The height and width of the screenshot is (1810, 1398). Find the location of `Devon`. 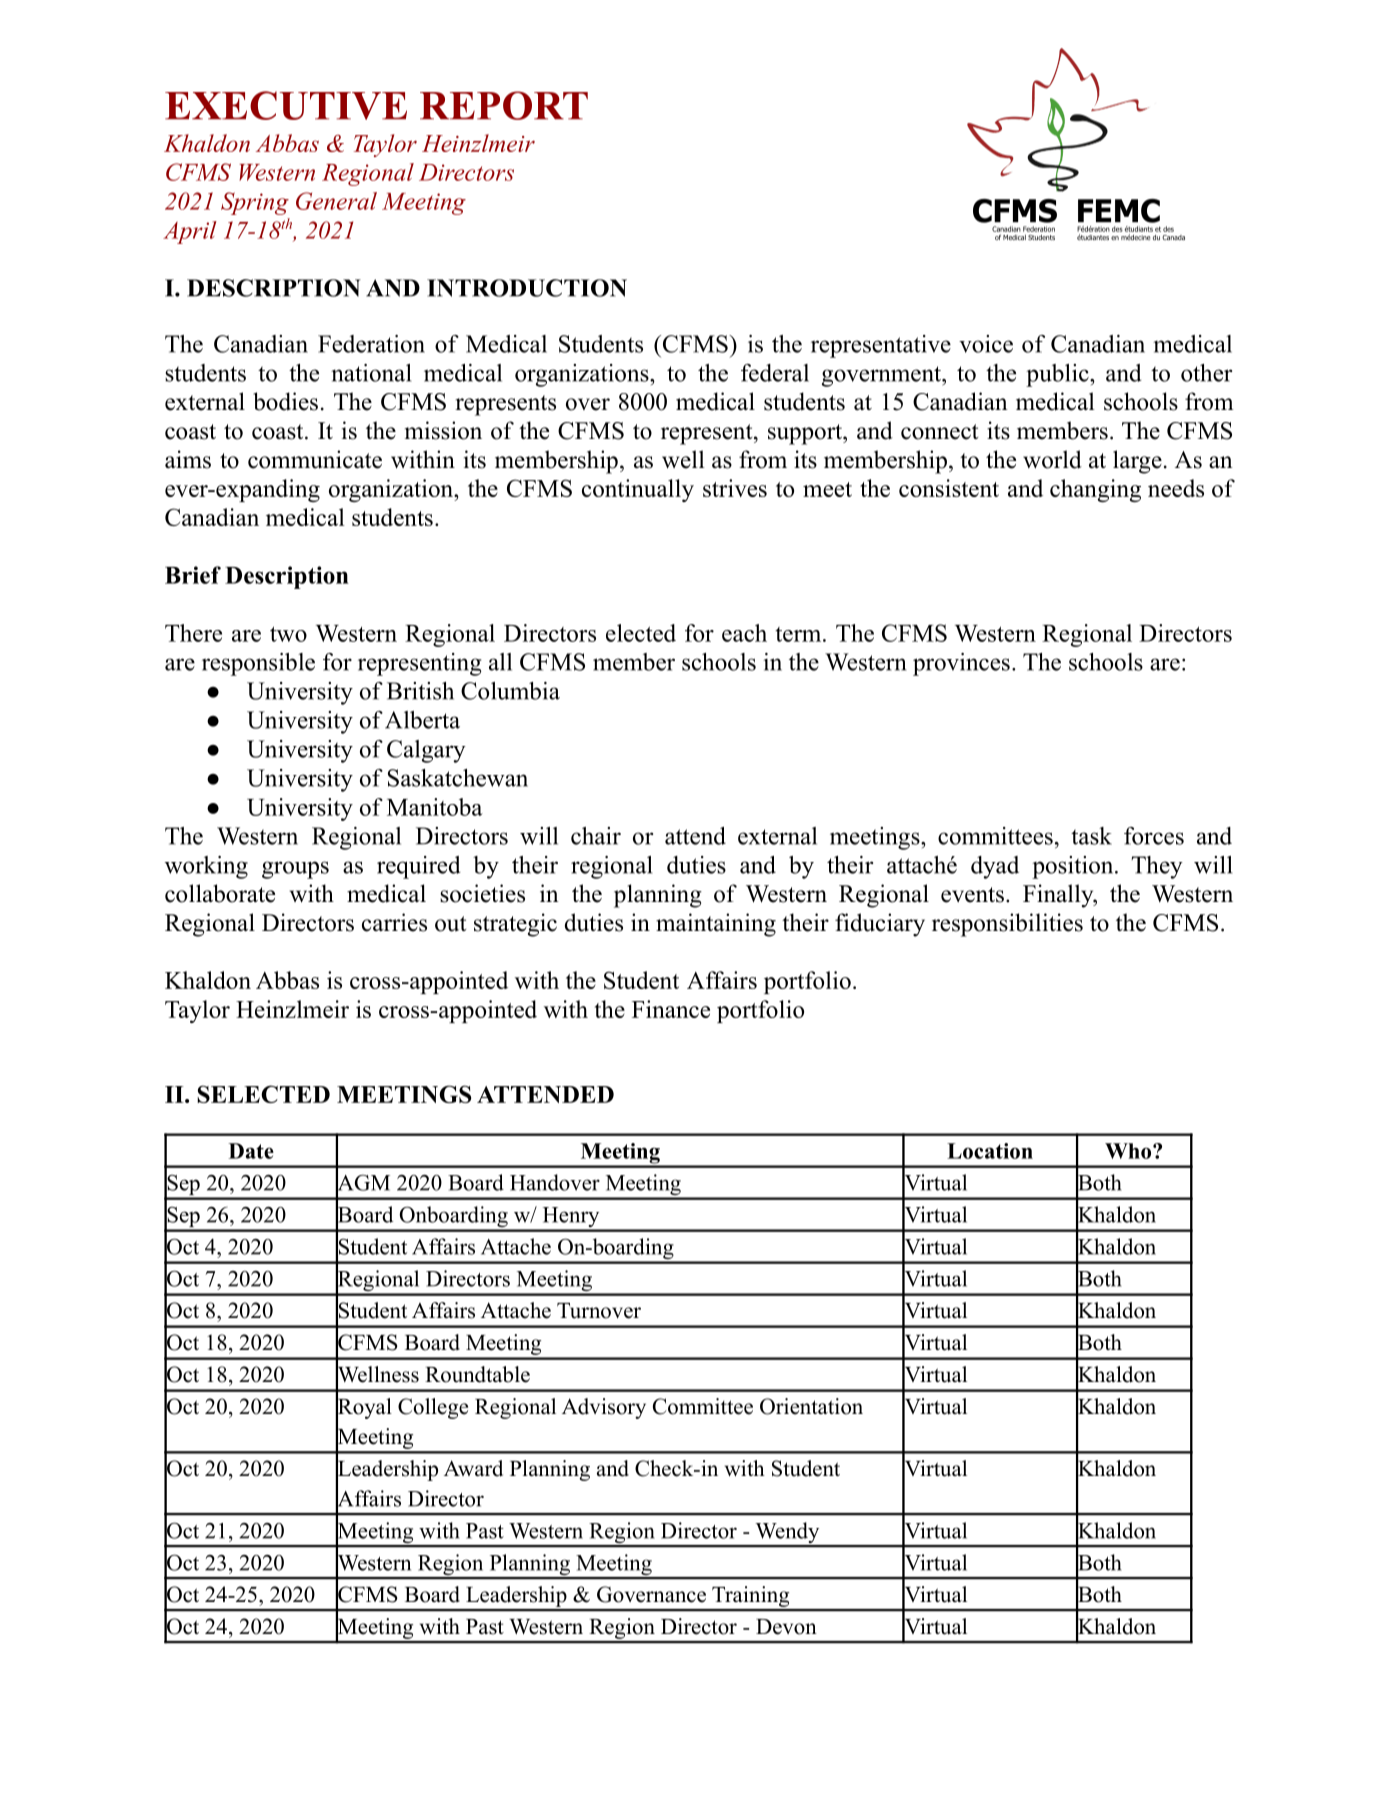

Devon is located at coordinates (786, 1627).
